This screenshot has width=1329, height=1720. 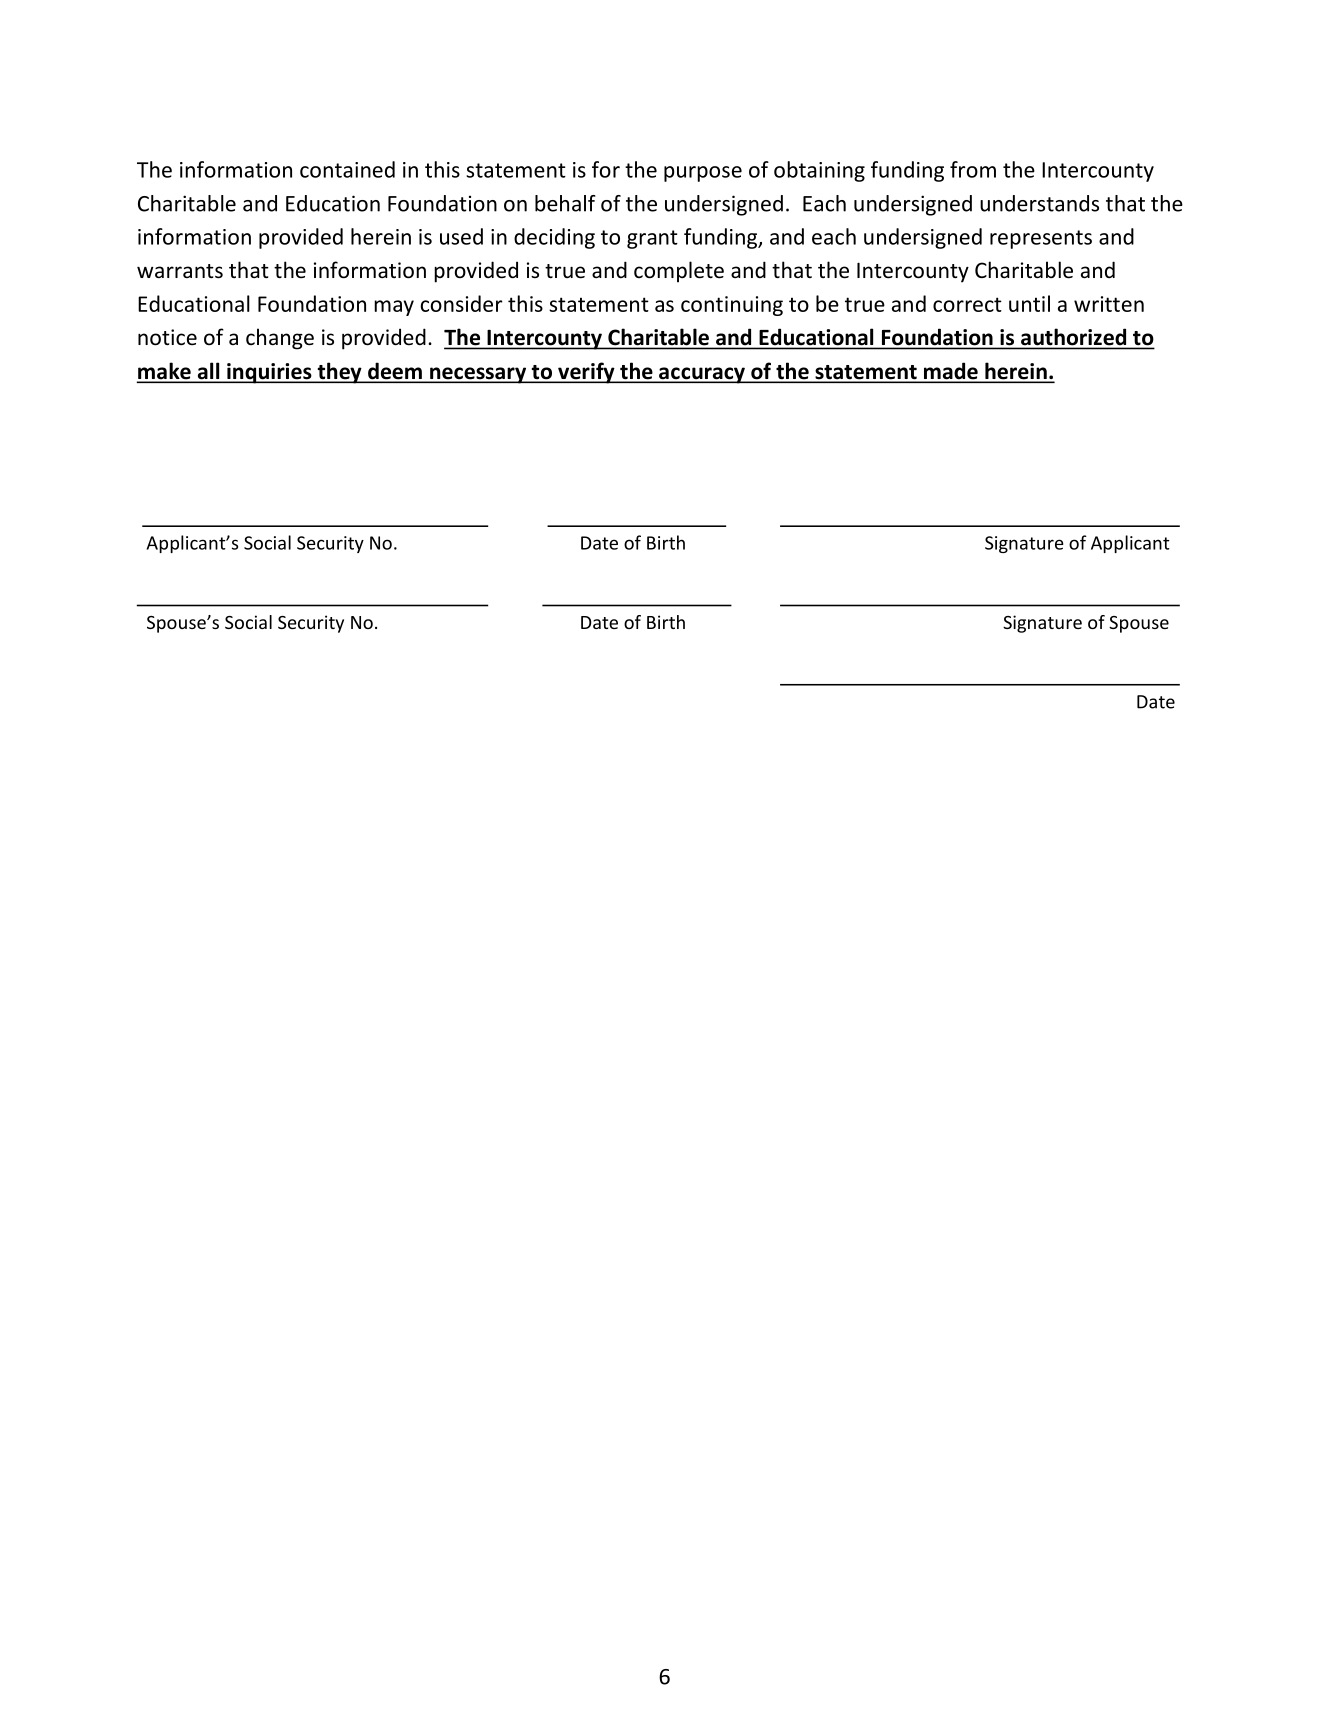 I want to click on purpose, so click(x=703, y=174).
